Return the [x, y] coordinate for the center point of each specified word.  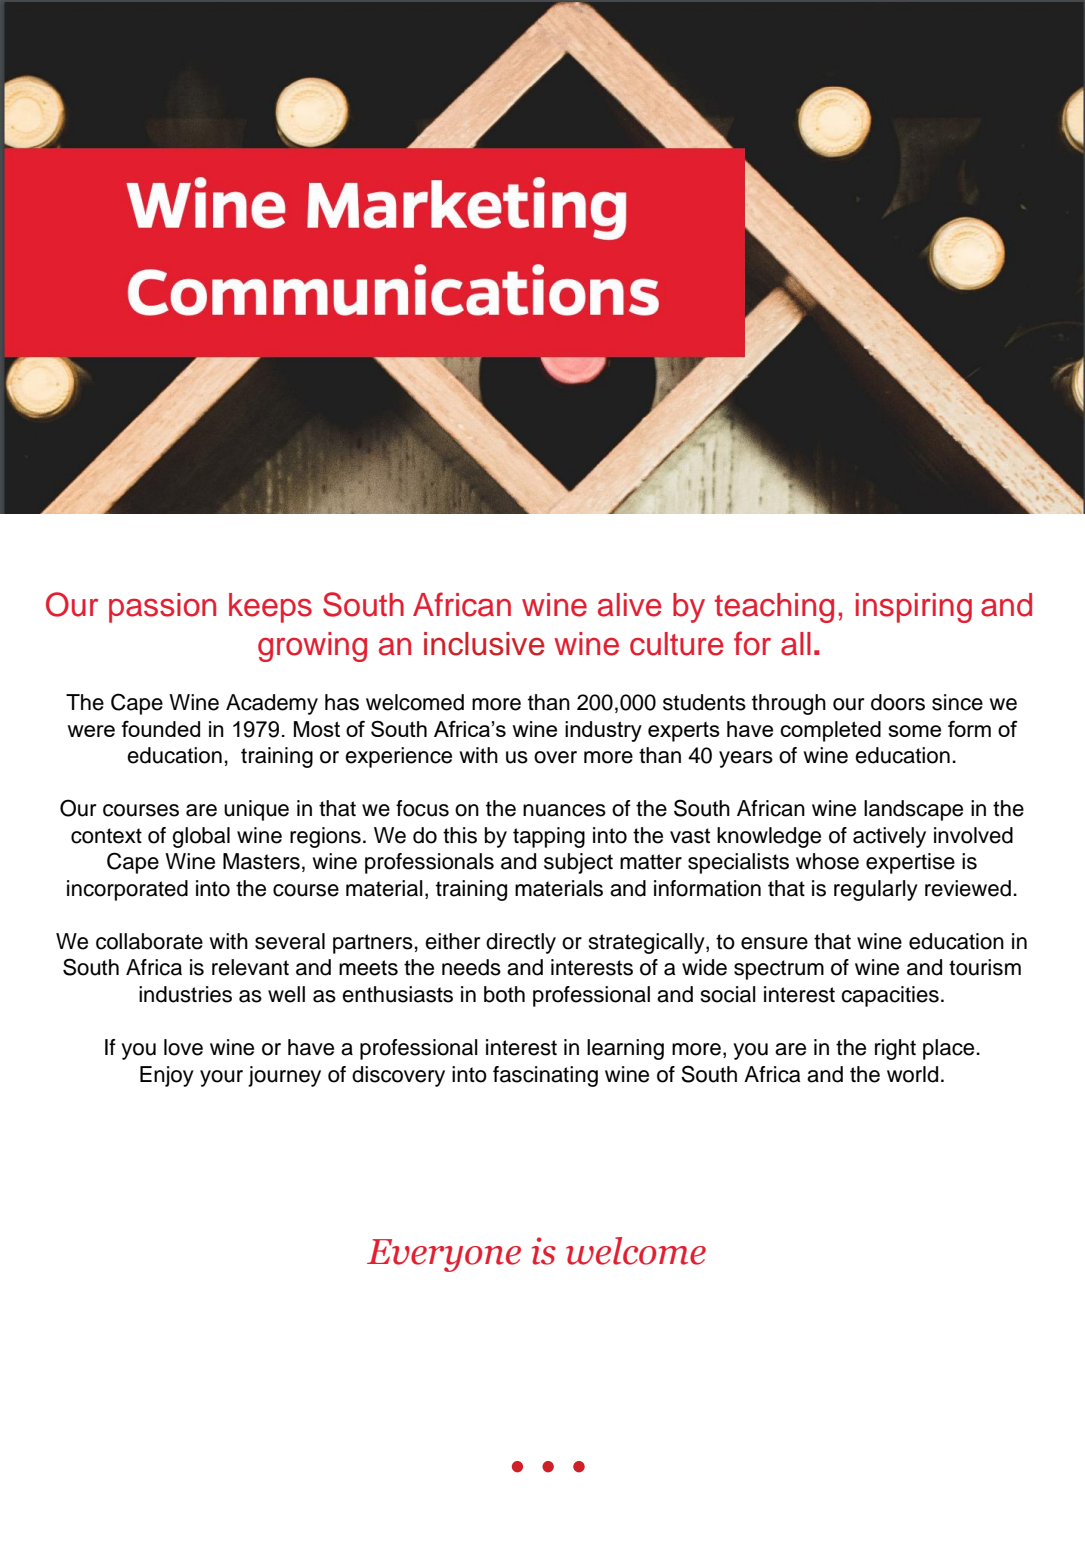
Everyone [444, 1255]
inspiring [914, 608]
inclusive [484, 644]
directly [521, 943]
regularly [876, 890]
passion [162, 608]
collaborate [149, 941]
